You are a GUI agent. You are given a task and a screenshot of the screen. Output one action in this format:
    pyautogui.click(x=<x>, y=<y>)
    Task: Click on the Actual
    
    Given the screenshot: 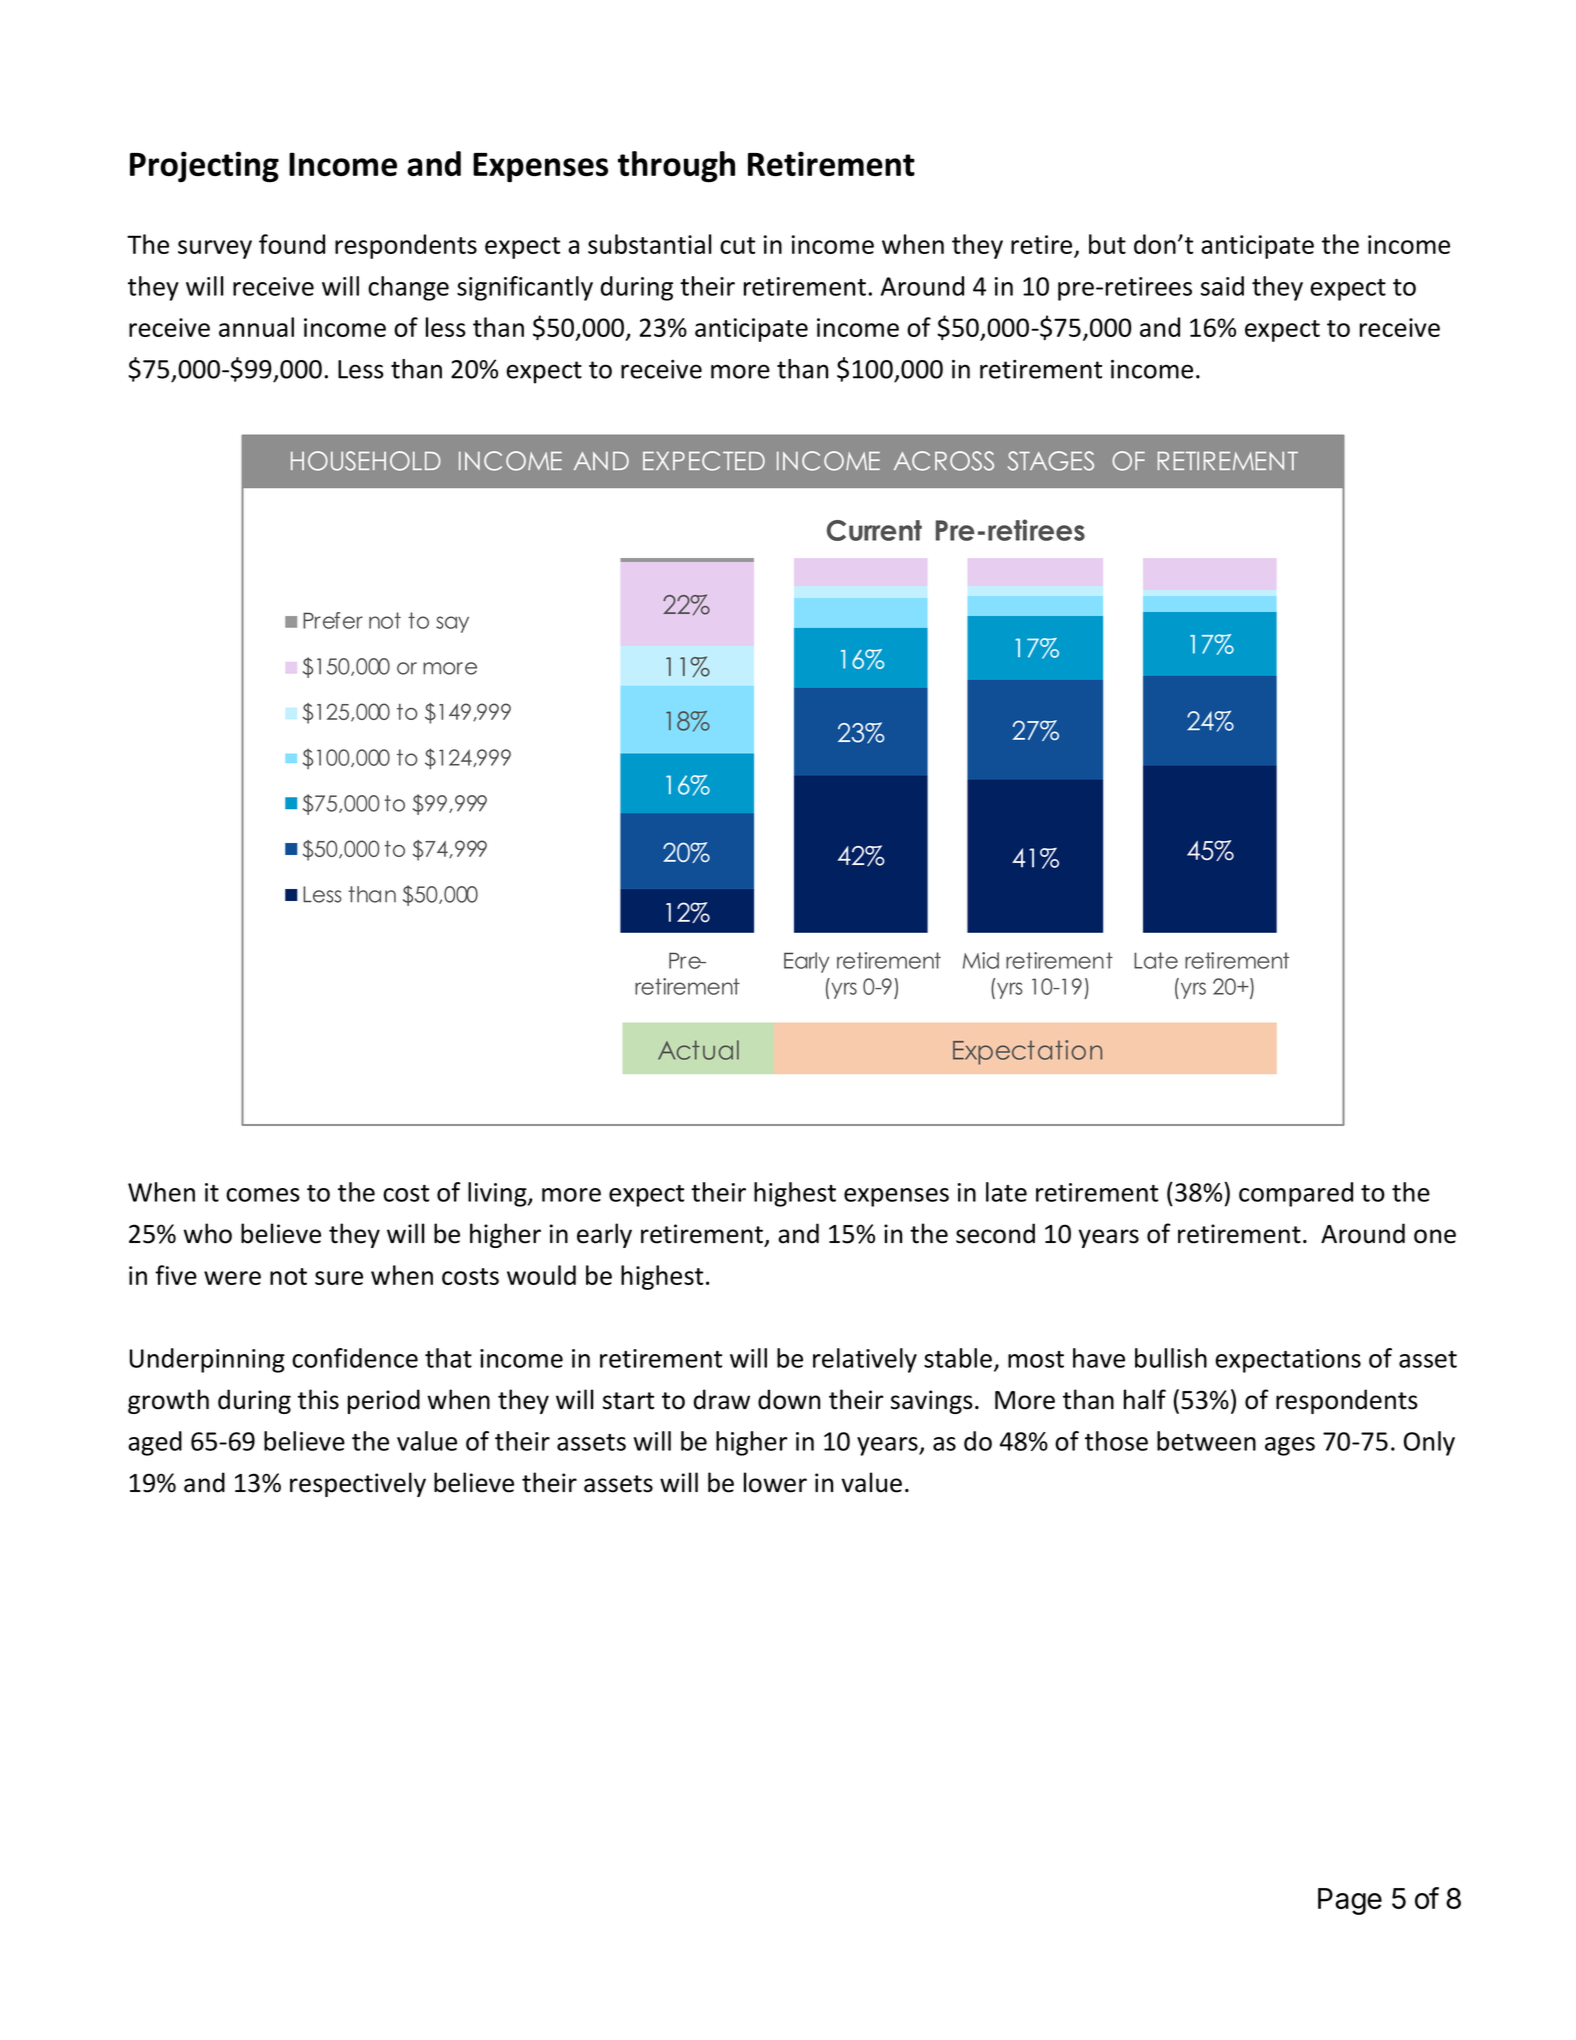 What is the action you would take?
    pyautogui.click(x=698, y=1050)
